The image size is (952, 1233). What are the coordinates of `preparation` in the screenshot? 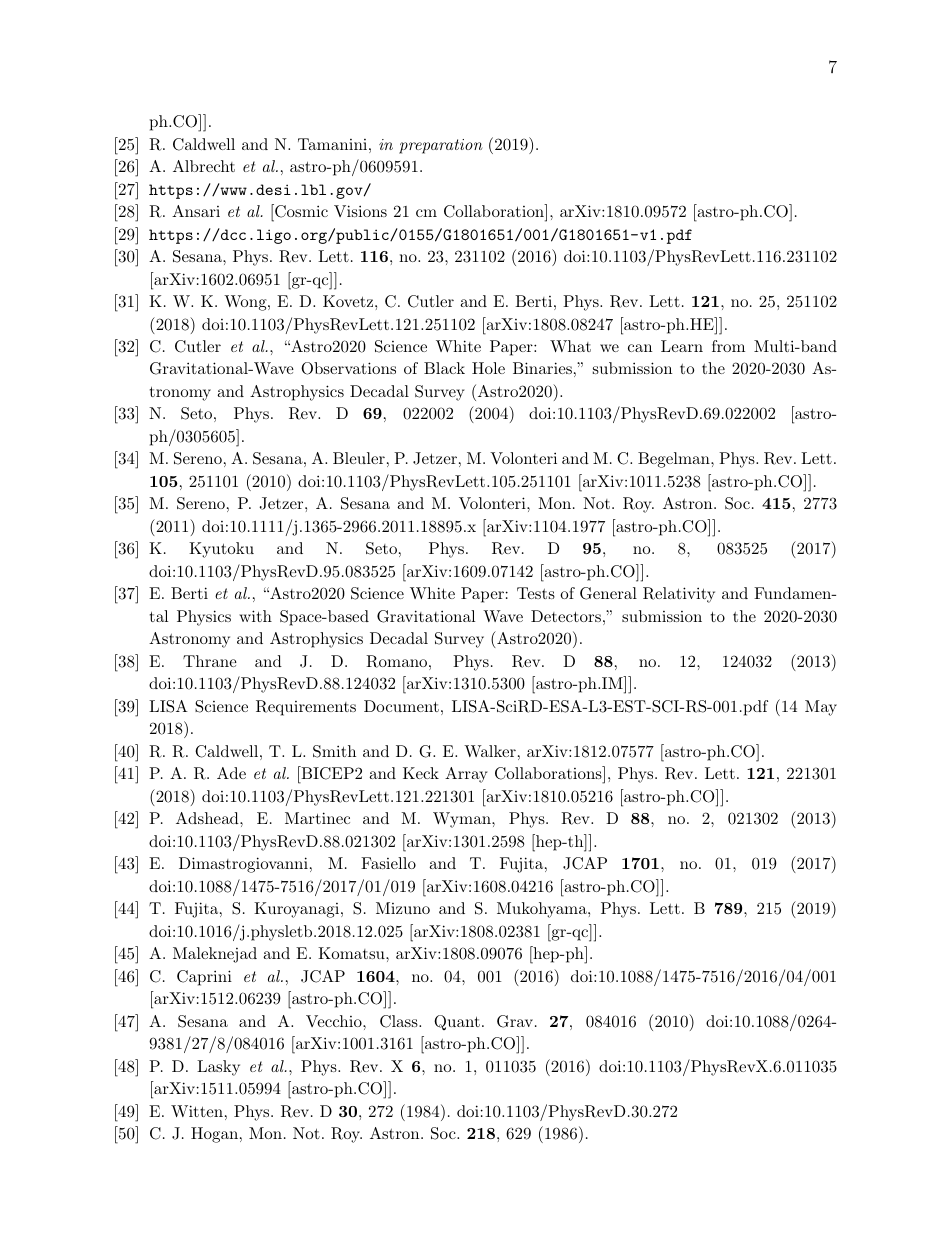 It's located at (441, 146).
